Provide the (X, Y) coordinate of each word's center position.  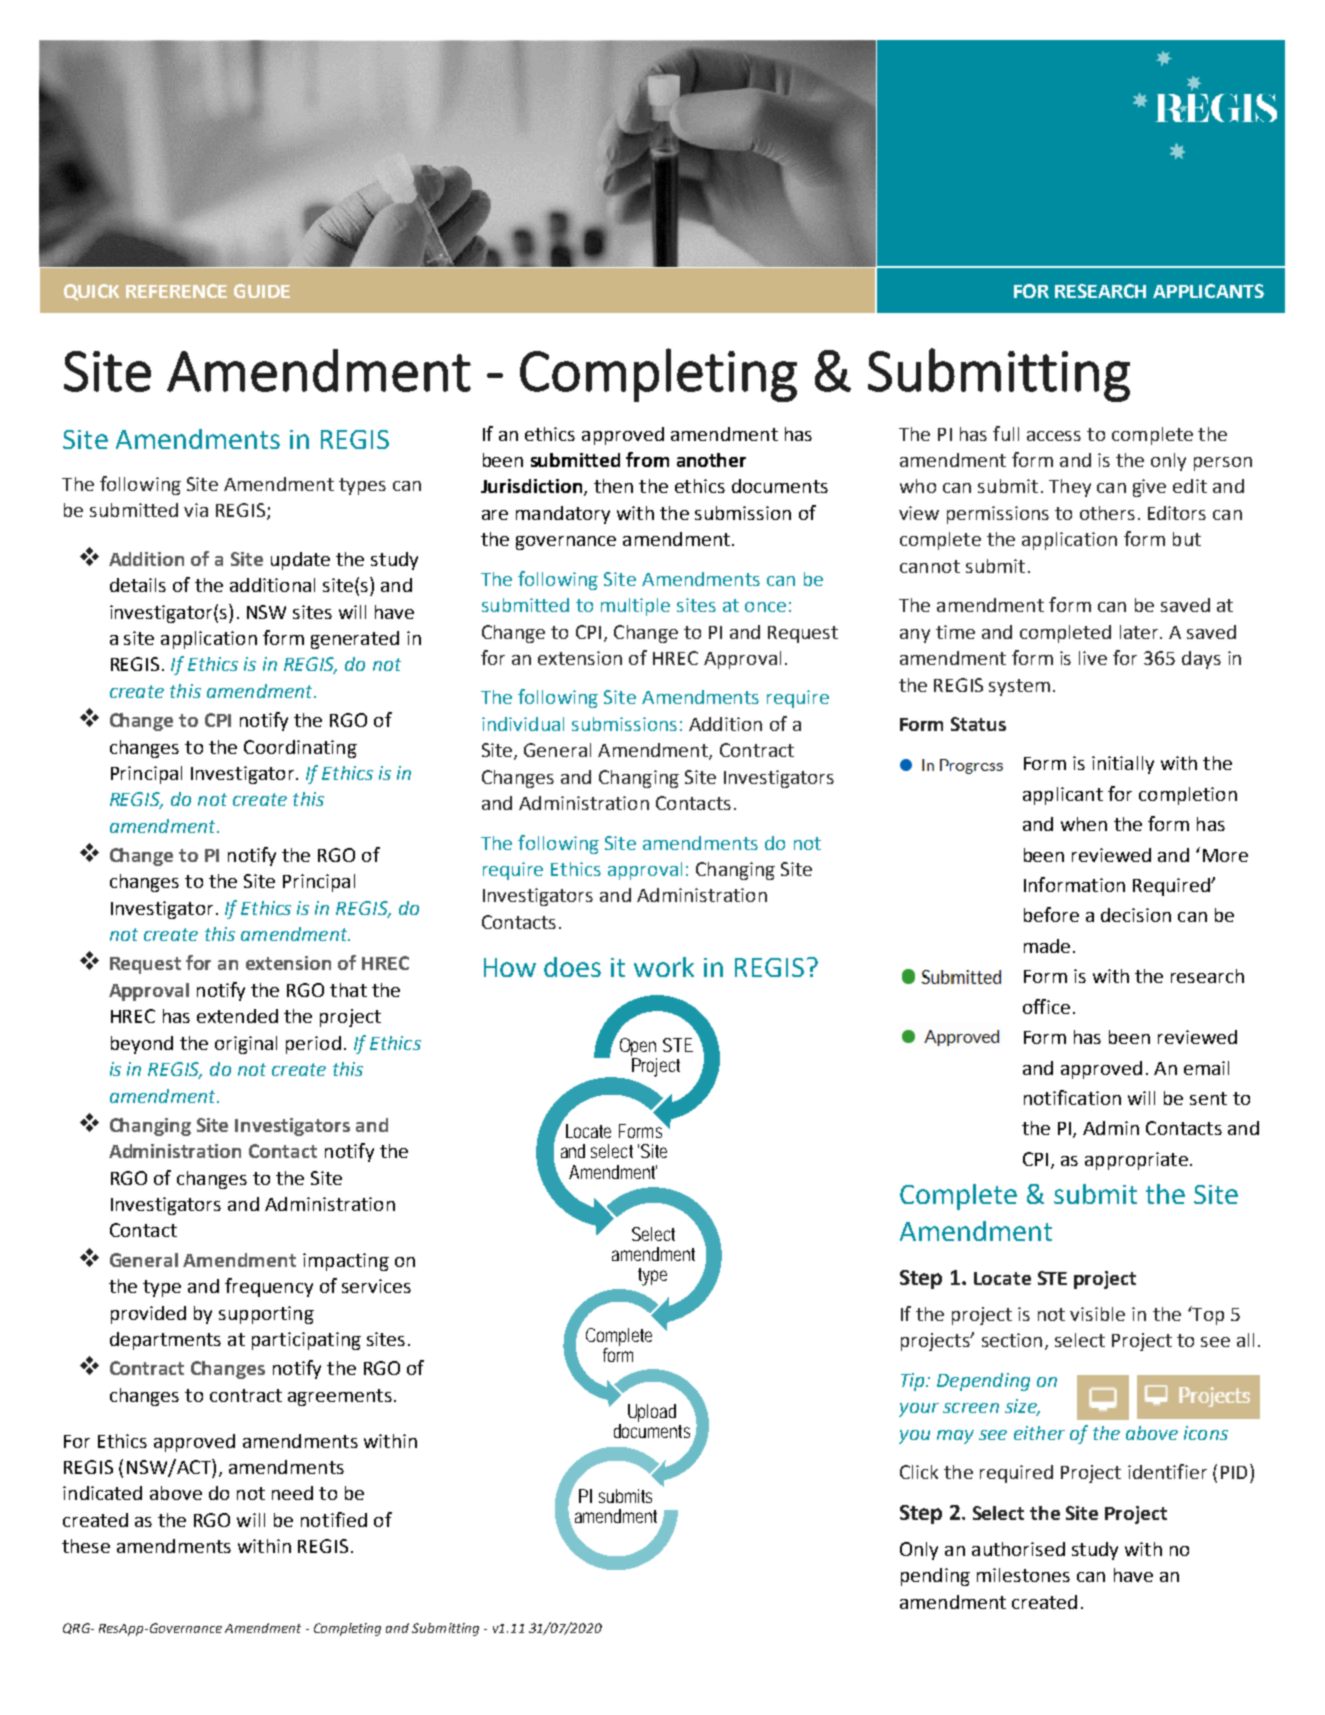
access (1054, 436)
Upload (652, 1413)
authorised (1018, 1549)
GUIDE (262, 291)
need (292, 1493)
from (647, 459)
